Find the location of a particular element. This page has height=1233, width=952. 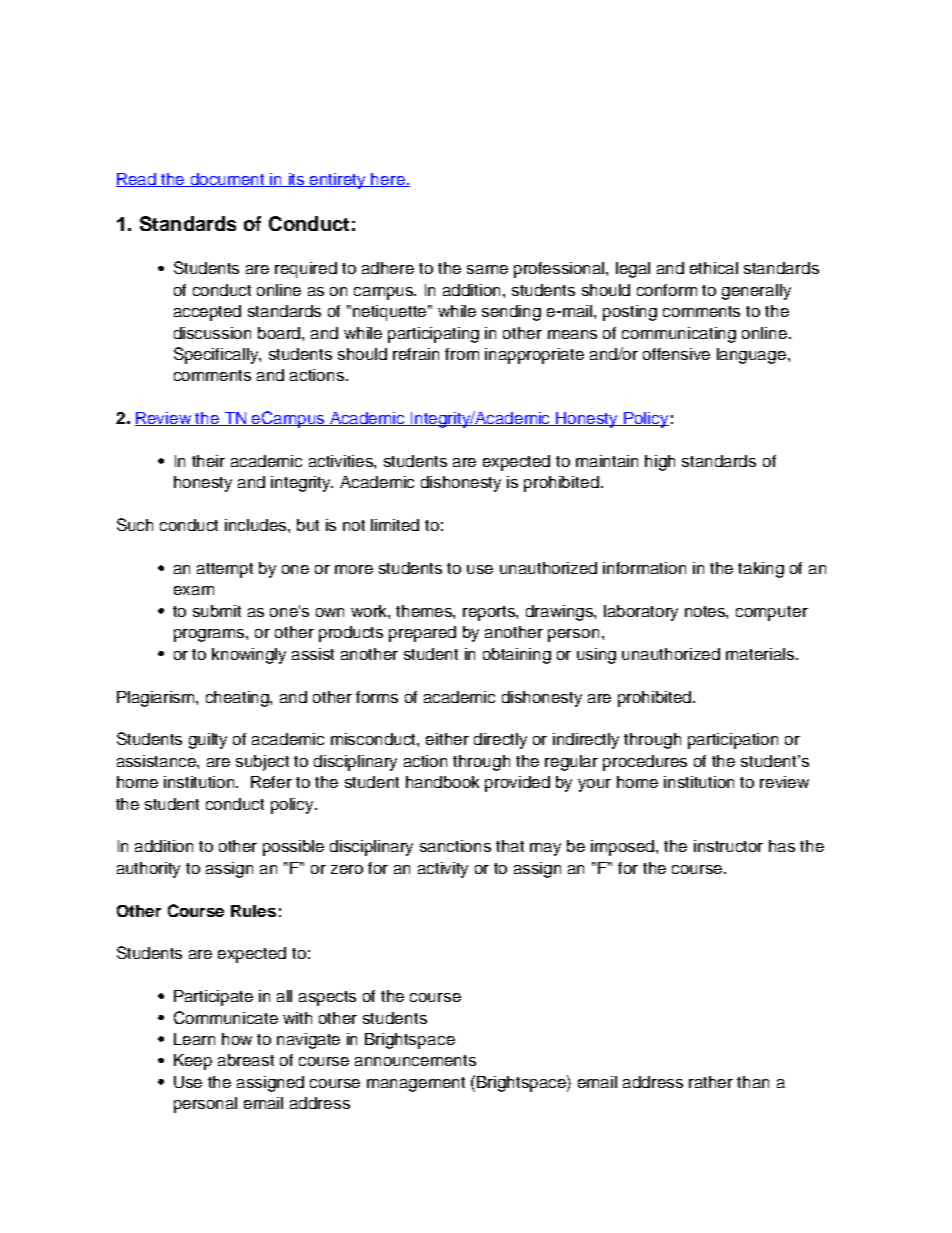

document is located at coordinates (228, 180).
